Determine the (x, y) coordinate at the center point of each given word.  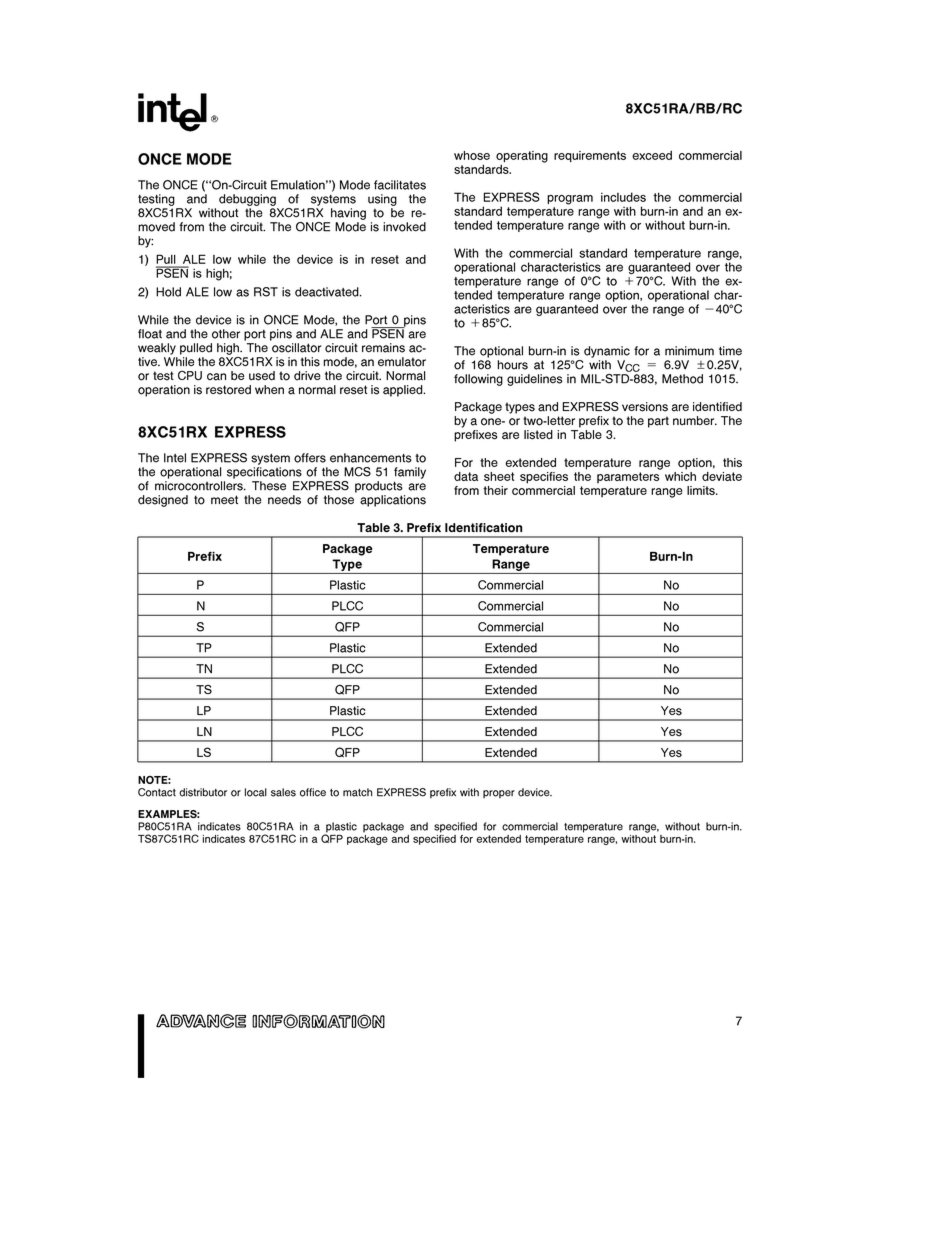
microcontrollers (200, 486)
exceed (652, 155)
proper (499, 794)
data (466, 476)
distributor (203, 792)
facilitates (400, 185)
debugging (247, 200)
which (680, 476)
